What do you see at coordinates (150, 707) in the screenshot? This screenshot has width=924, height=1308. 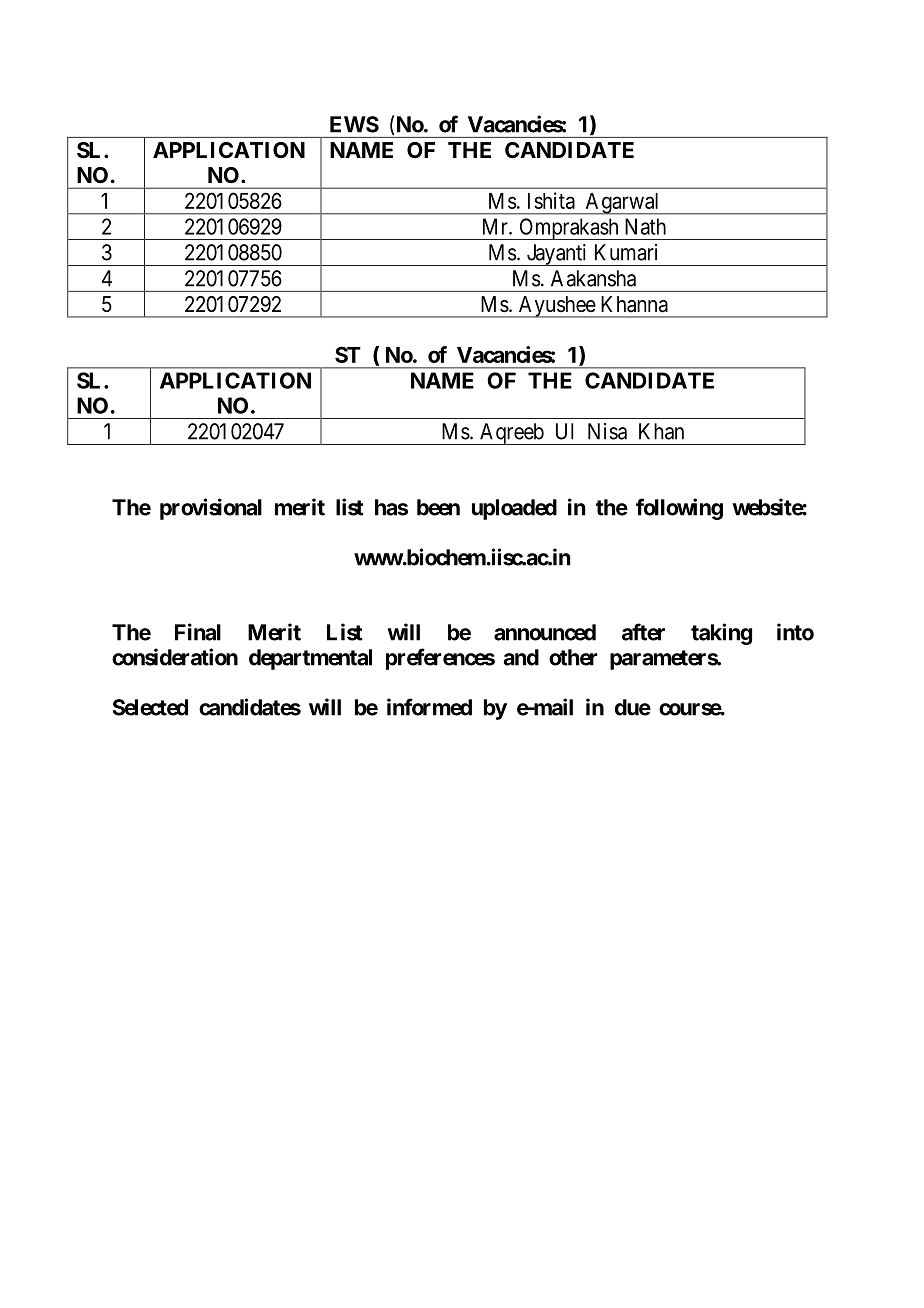 I see `Selected` at bounding box center [150, 707].
